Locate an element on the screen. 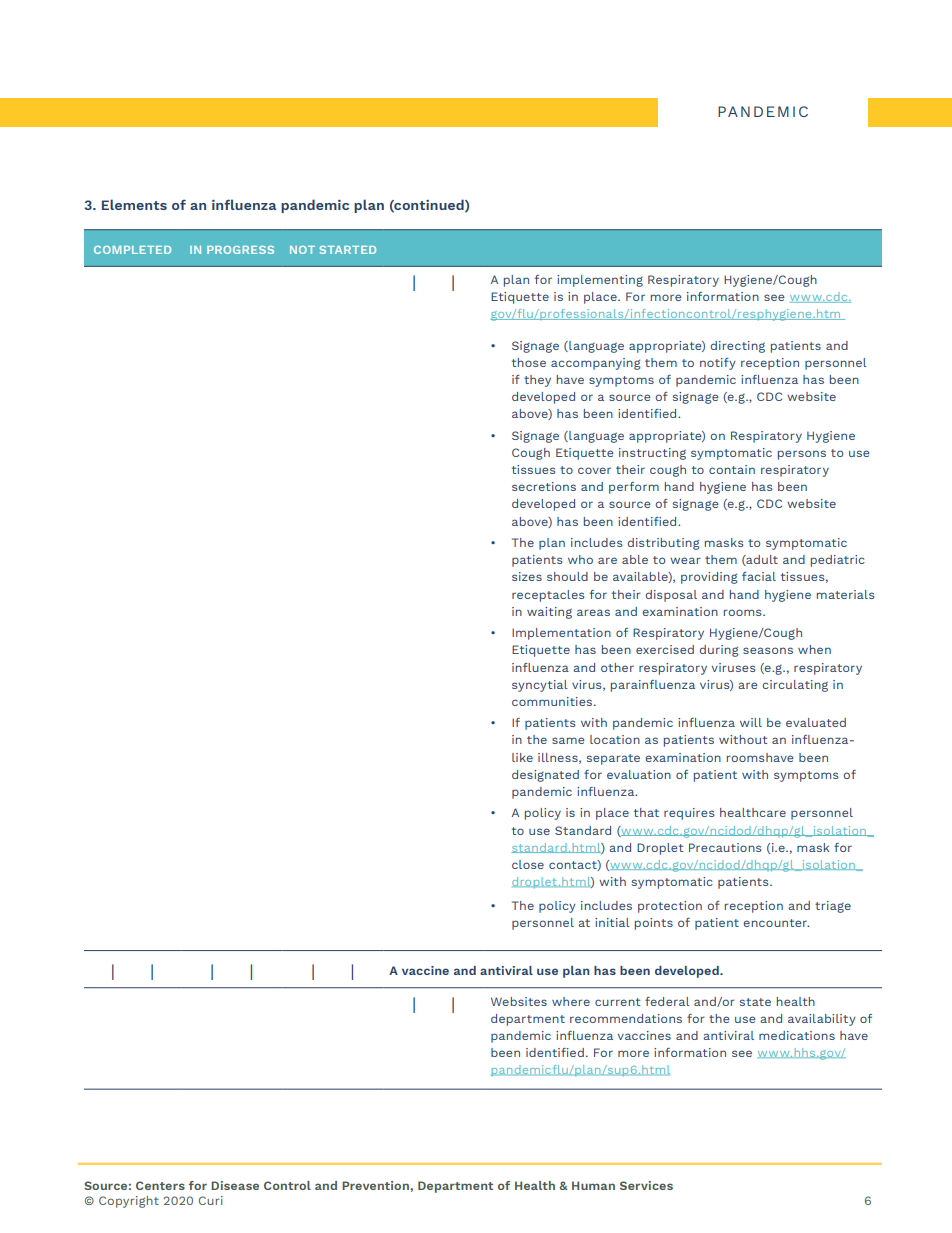 The width and height of the screenshot is (952, 1233). PROGRESS is located at coordinates (240, 250).
